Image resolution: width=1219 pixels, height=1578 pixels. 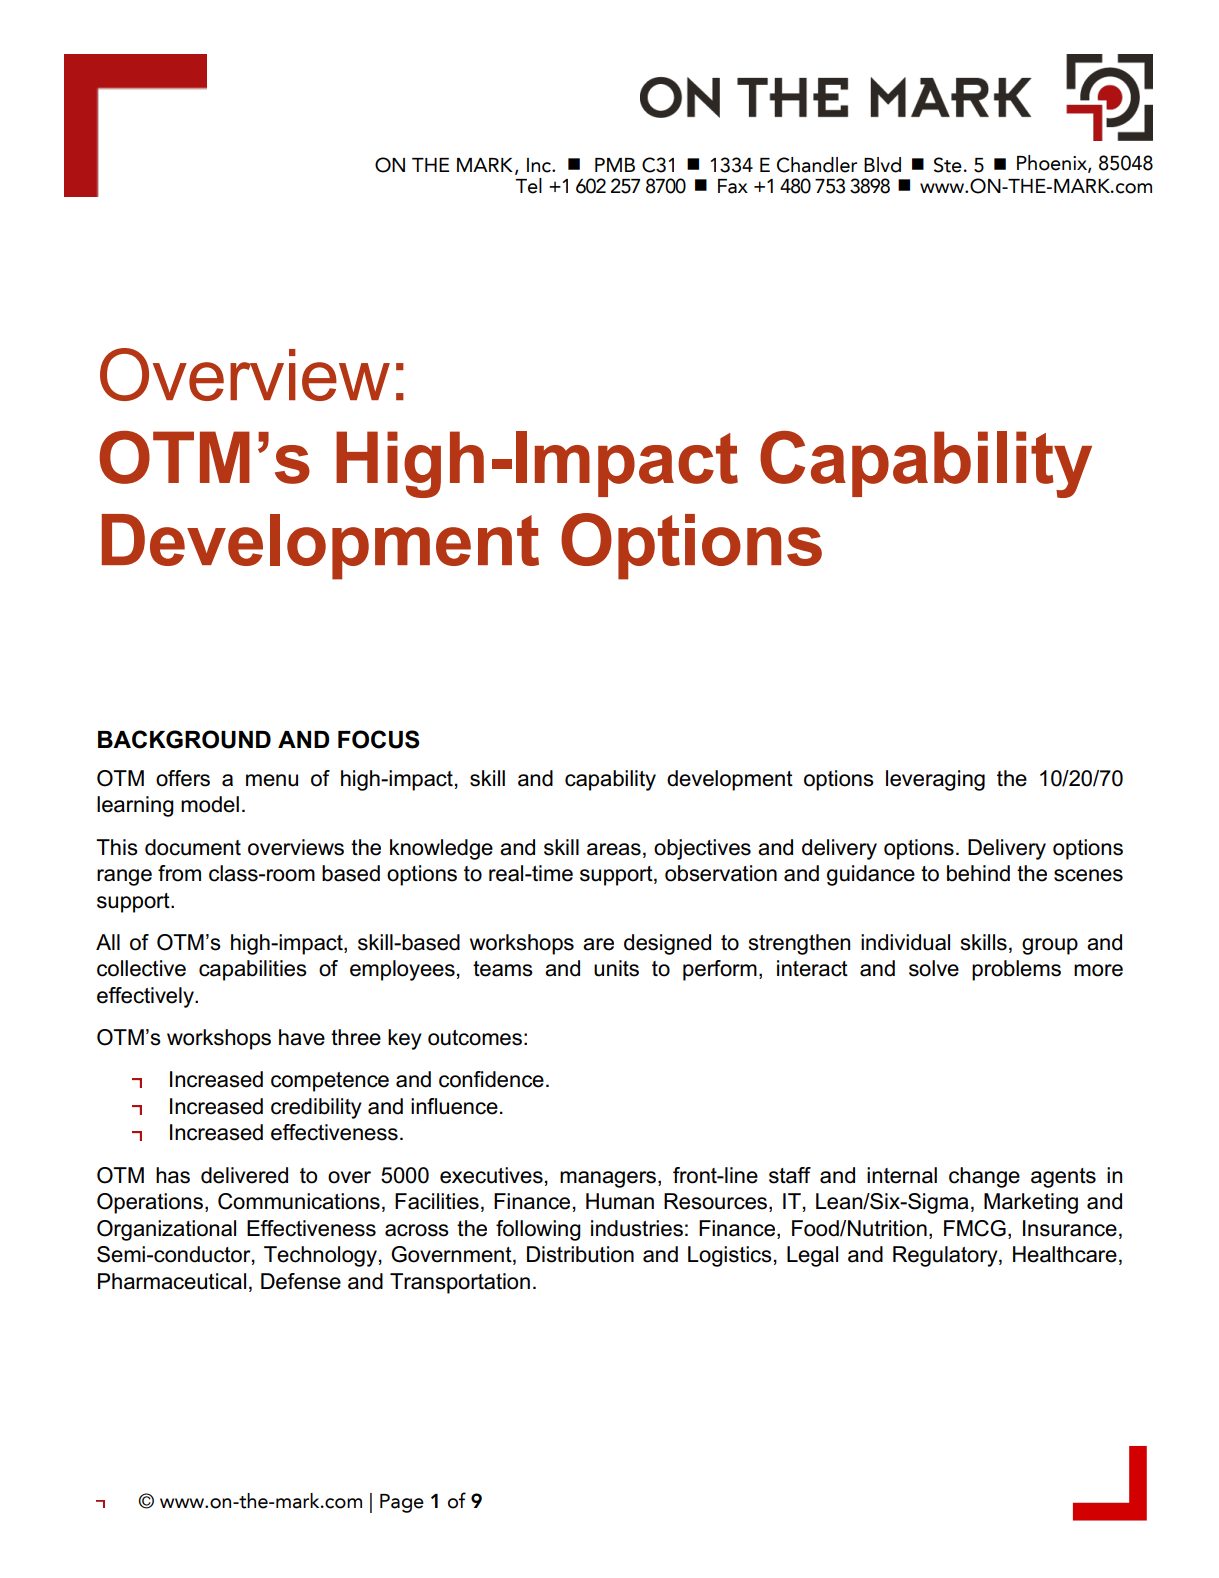 I want to click on Tel, so click(x=528, y=186).
